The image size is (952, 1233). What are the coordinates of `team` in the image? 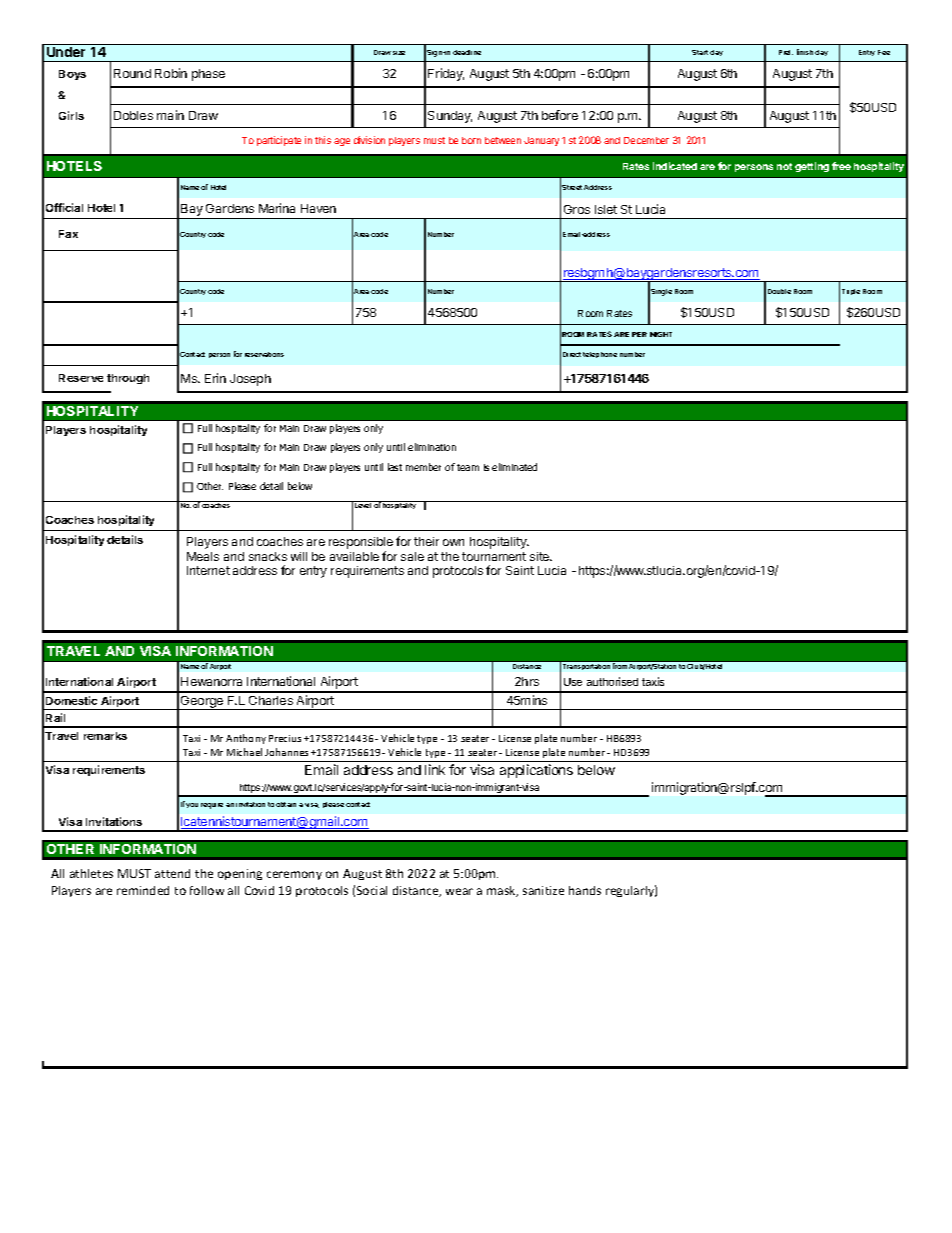 It's located at (468, 467).
